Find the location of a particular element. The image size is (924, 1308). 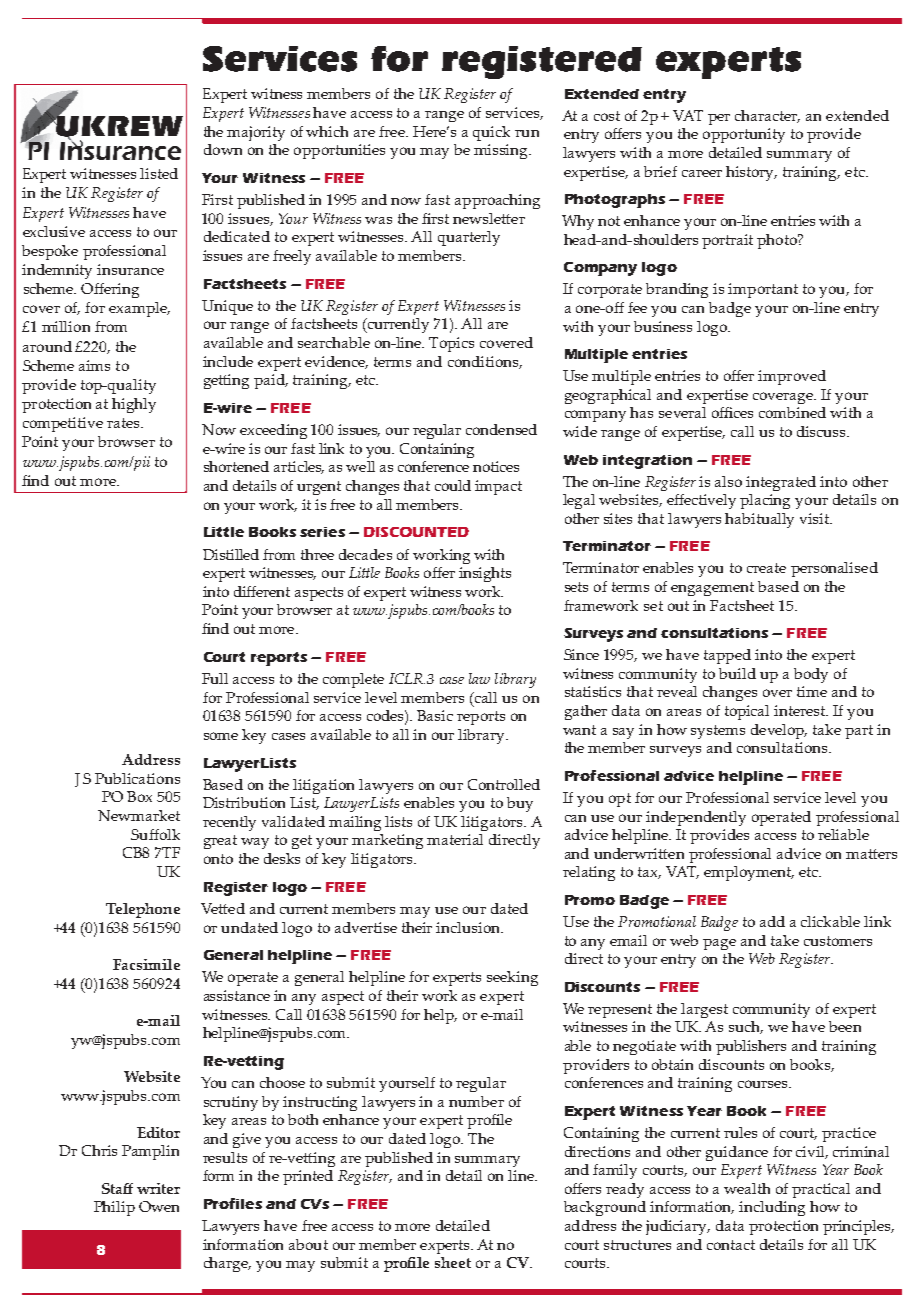

Owen is located at coordinates (159, 1206).
